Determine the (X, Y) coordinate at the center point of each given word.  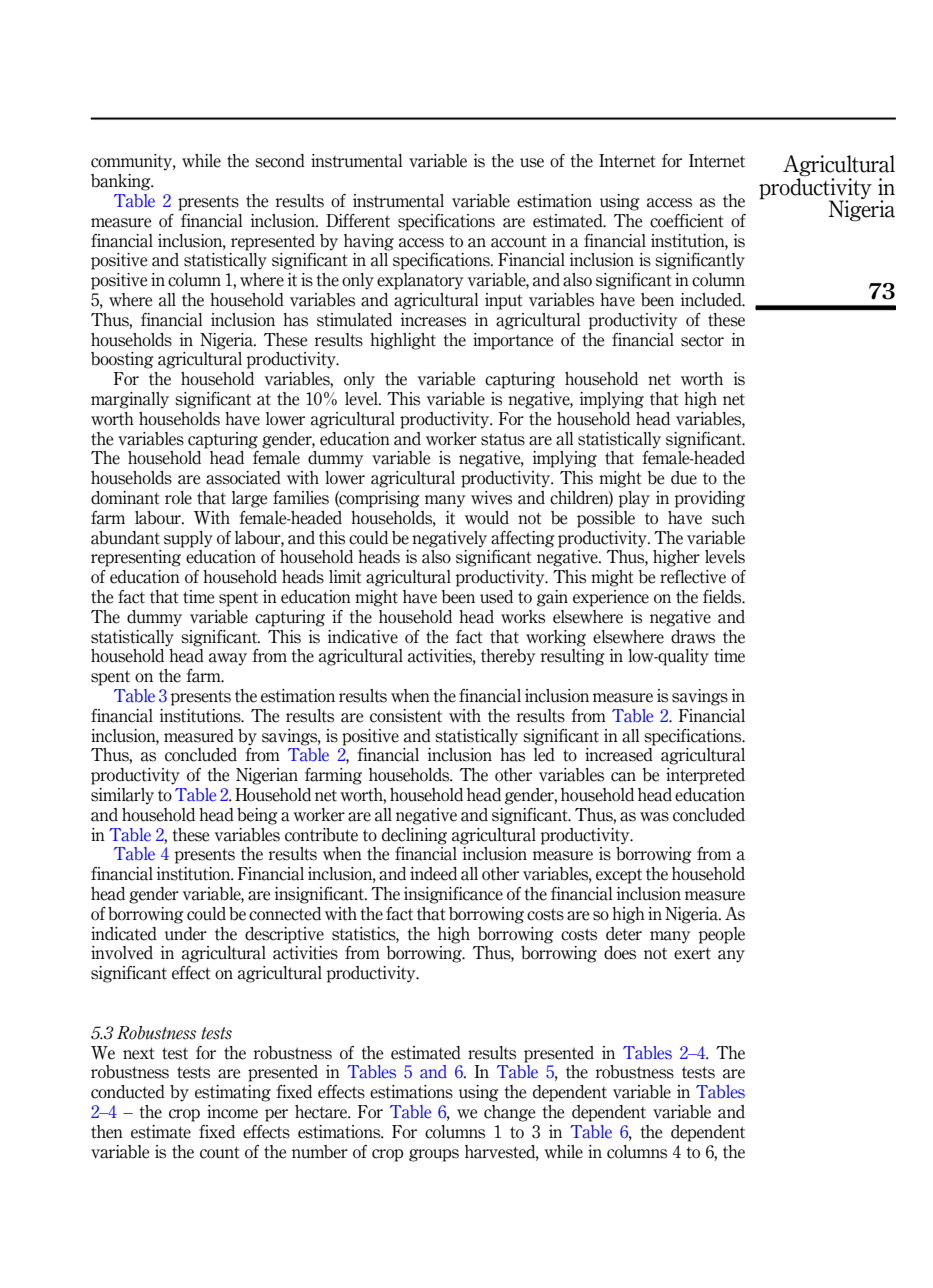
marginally (130, 400)
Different (358, 221)
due (684, 478)
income (232, 1112)
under (186, 934)
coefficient (686, 221)
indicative (363, 637)
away (228, 659)
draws (693, 637)
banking (122, 182)
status (503, 439)
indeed (433, 874)
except (619, 876)
